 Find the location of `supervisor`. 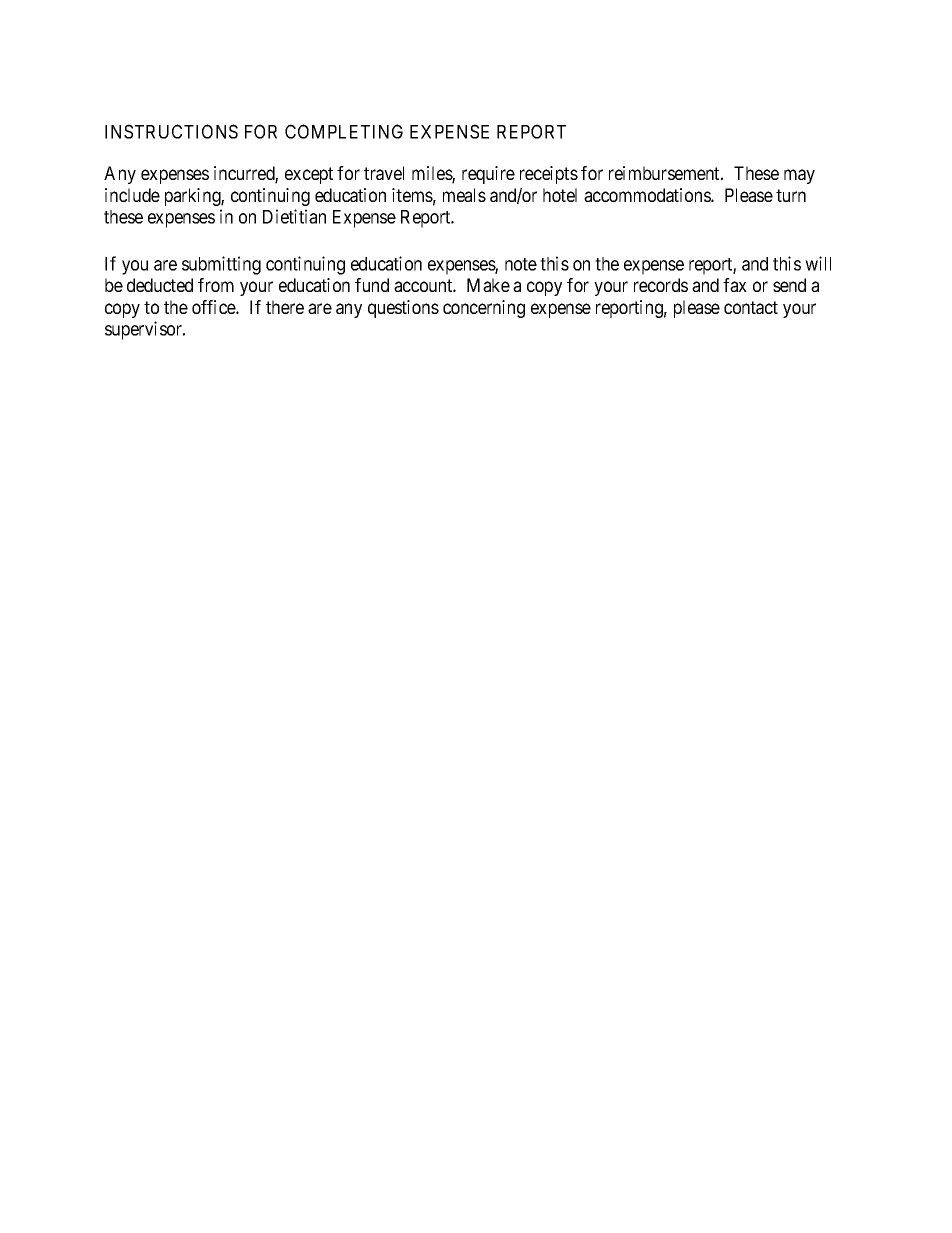

supervisor is located at coordinates (144, 330).
